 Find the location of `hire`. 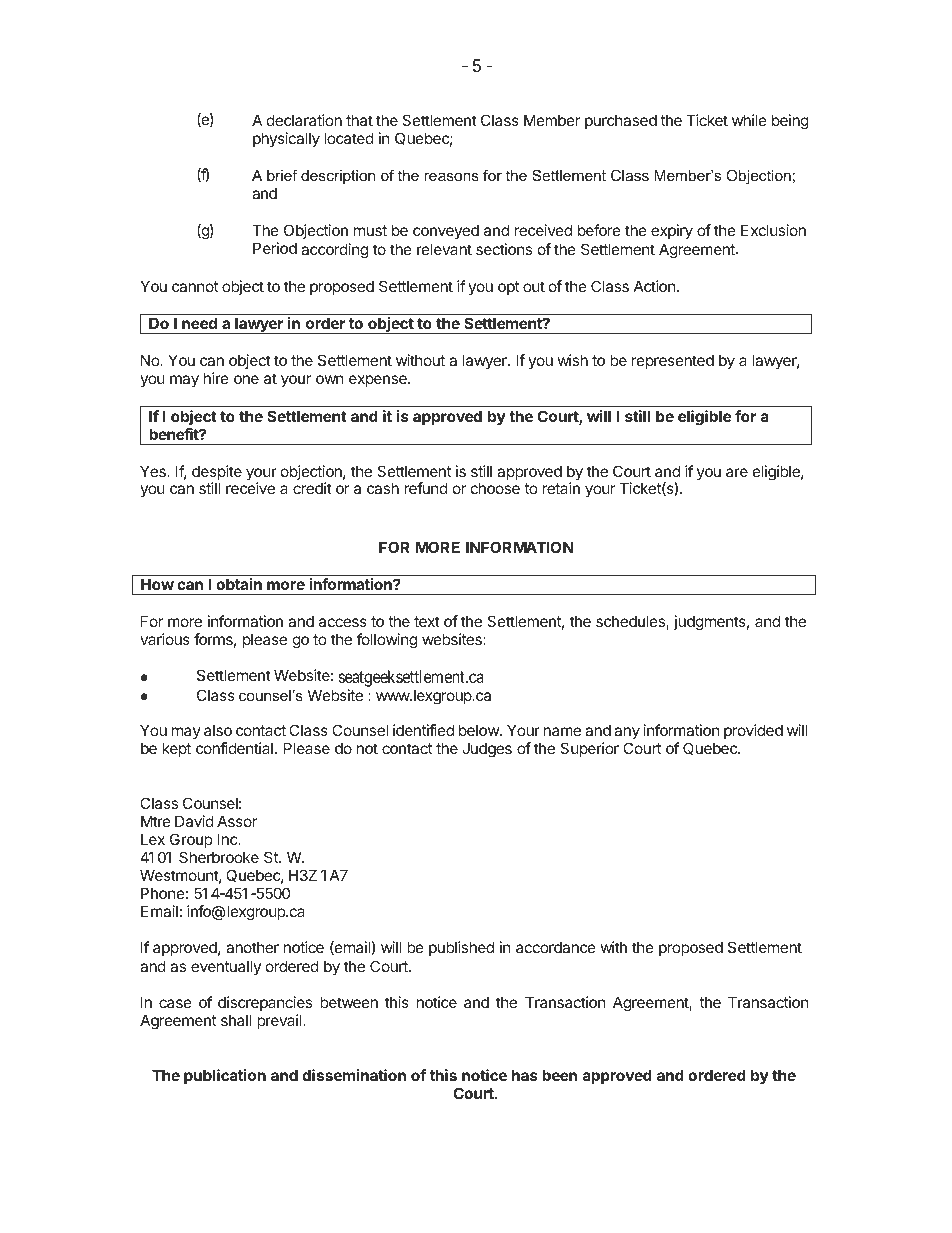

hire is located at coordinates (216, 378).
